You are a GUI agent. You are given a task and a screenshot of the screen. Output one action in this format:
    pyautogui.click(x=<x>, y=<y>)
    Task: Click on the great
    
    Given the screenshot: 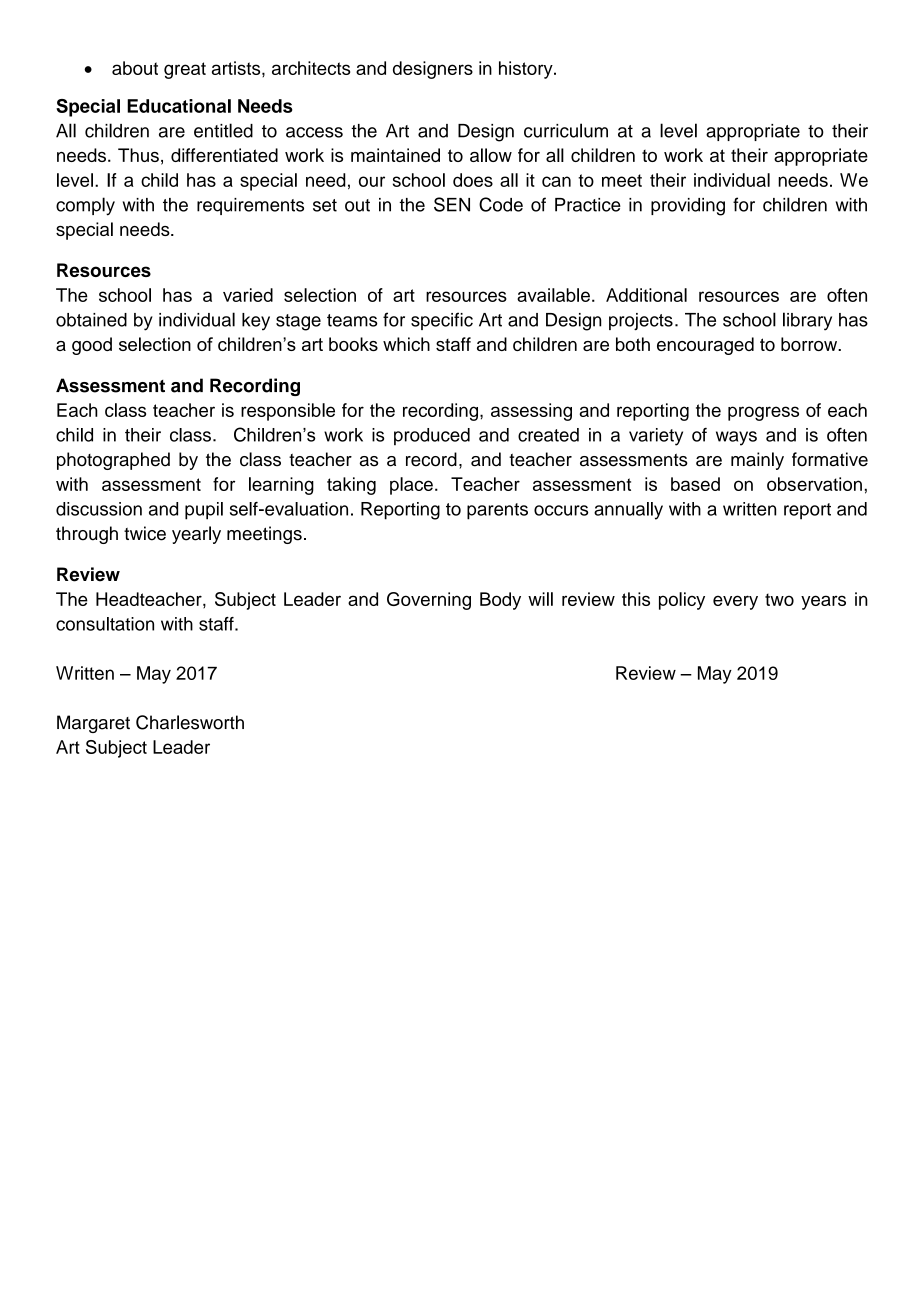 What is the action you would take?
    pyautogui.click(x=185, y=70)
